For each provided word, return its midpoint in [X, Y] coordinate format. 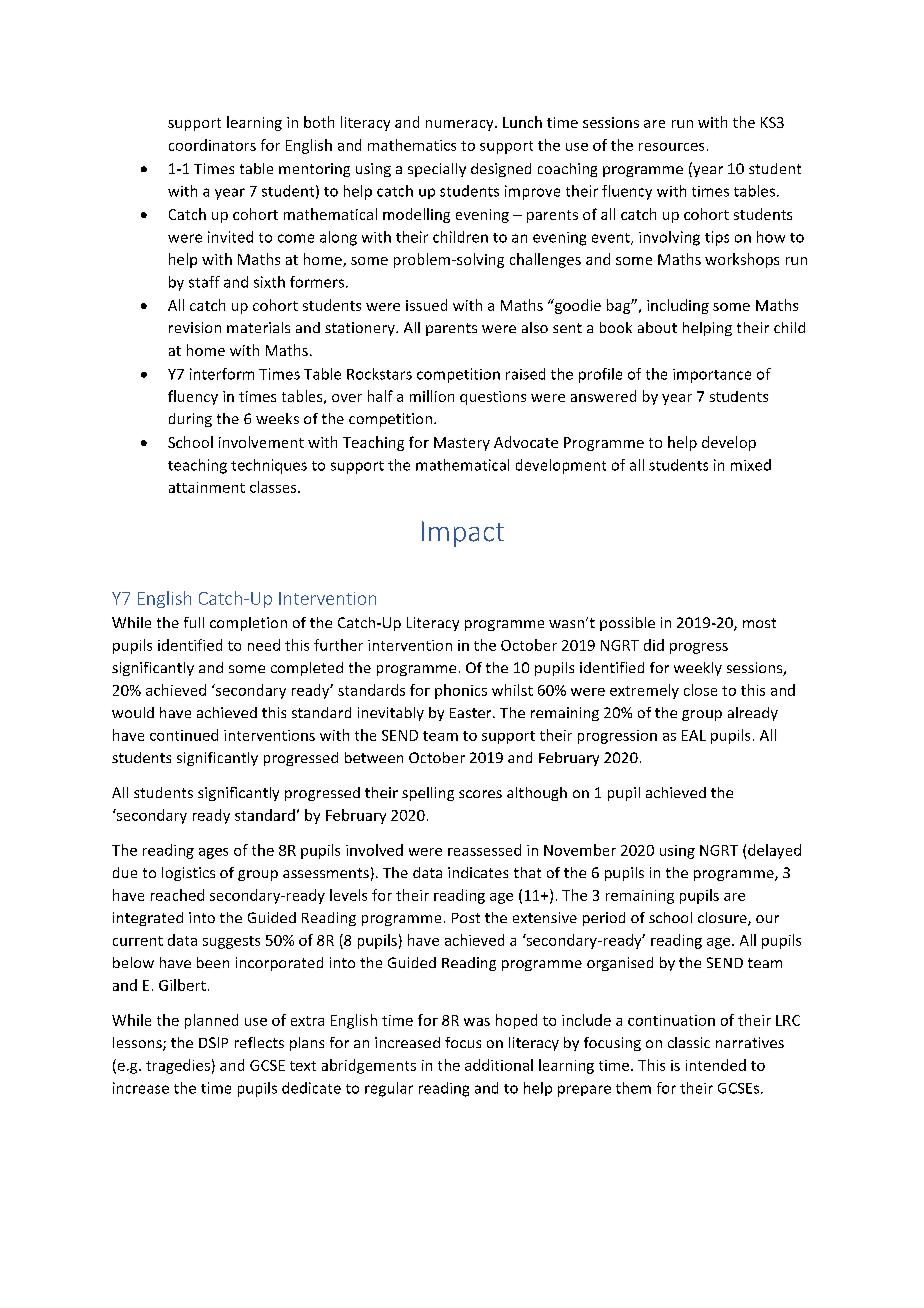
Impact [463, 534]
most [759, 623]
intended [716, 1065]
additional [499, 1065]
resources [671, 147]
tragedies [178, 1066]
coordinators [212, 145]
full [194, 622]
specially [437, 170]
